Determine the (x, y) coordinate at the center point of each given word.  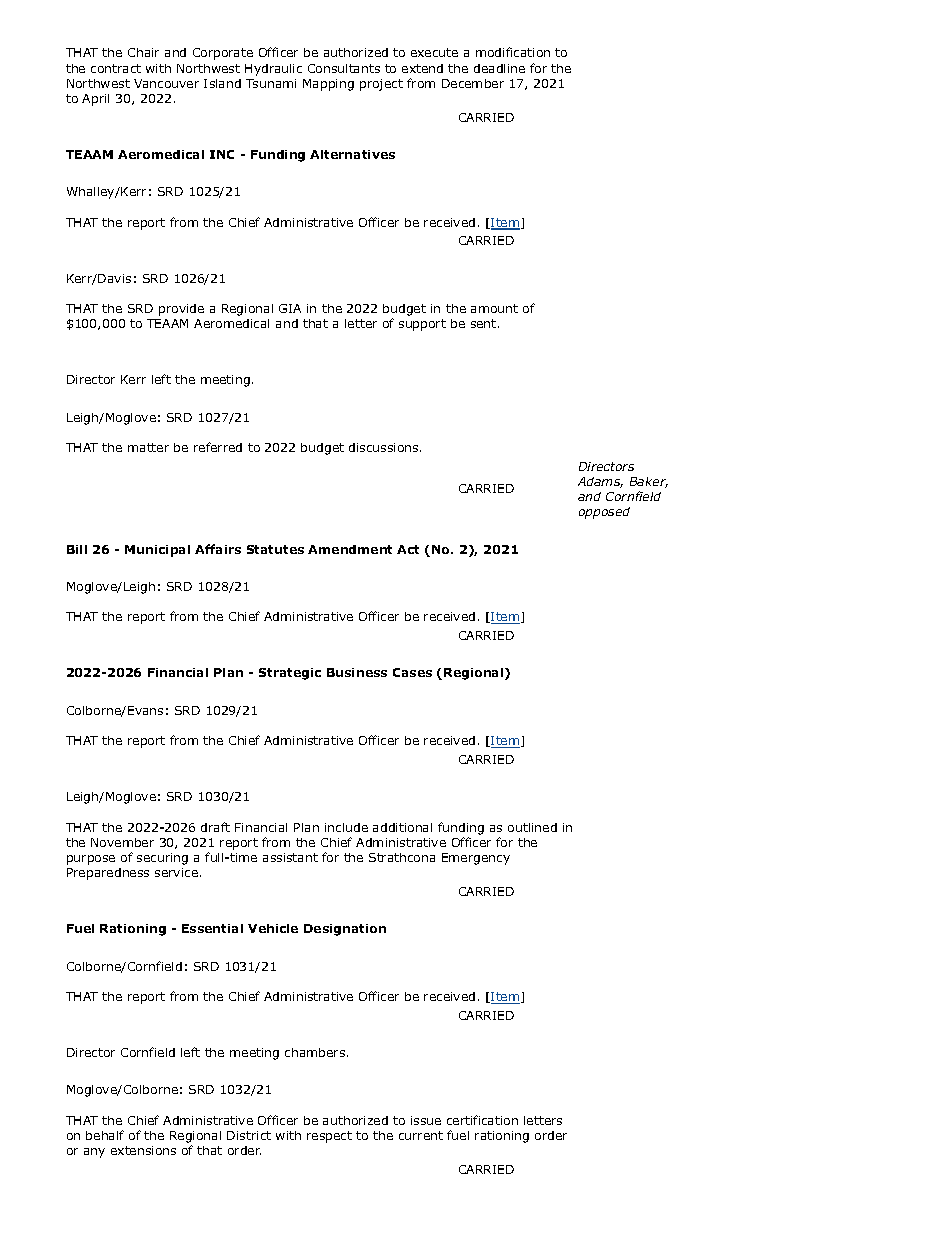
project (381, 85)
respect (329, 1137)
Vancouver (166, 83)
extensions (143, 1150)
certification (482, 1120)
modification (513, 52)
